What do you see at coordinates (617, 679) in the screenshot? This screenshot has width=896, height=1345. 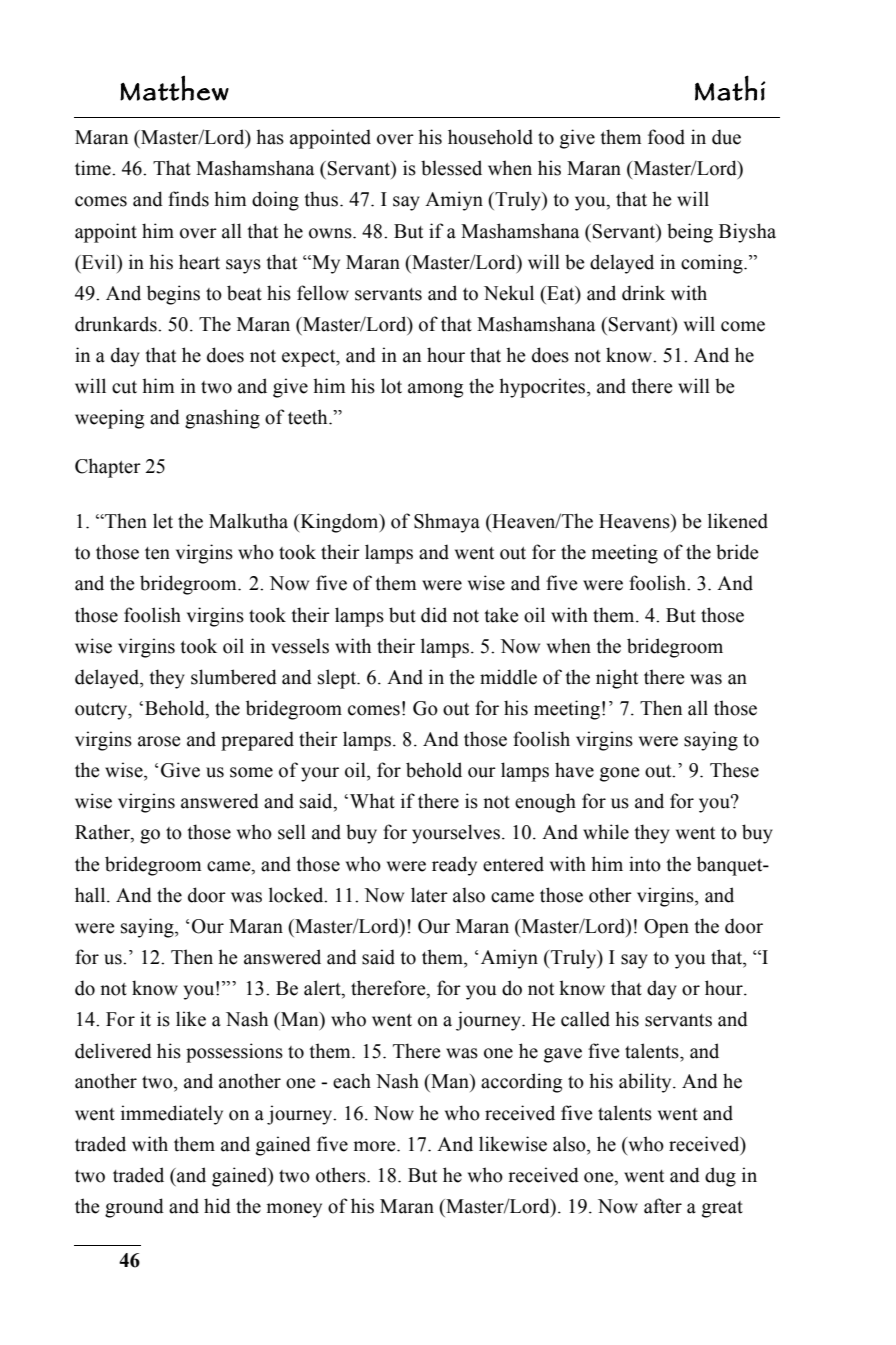 I see `night` at bounding box center [617, 679].
